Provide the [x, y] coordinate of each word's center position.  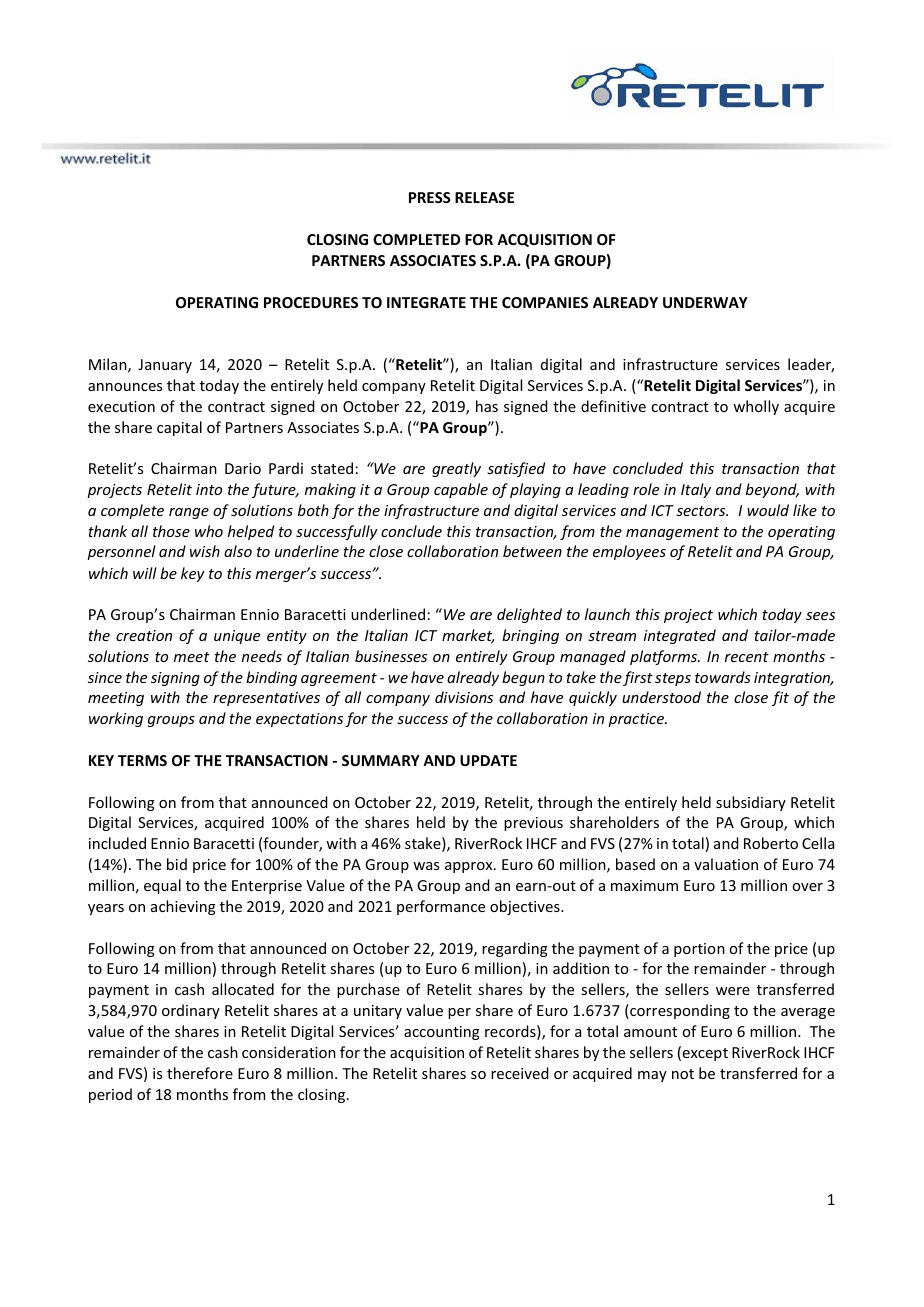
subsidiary [751, 803]
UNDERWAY [705, 302]
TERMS [142, 760]
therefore [200, 1073]
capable [461, 490]
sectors [702, 511]
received [520, 1073]
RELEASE [484, 197]
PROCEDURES [311, 302]
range [189, 513]
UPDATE [488, 760]
